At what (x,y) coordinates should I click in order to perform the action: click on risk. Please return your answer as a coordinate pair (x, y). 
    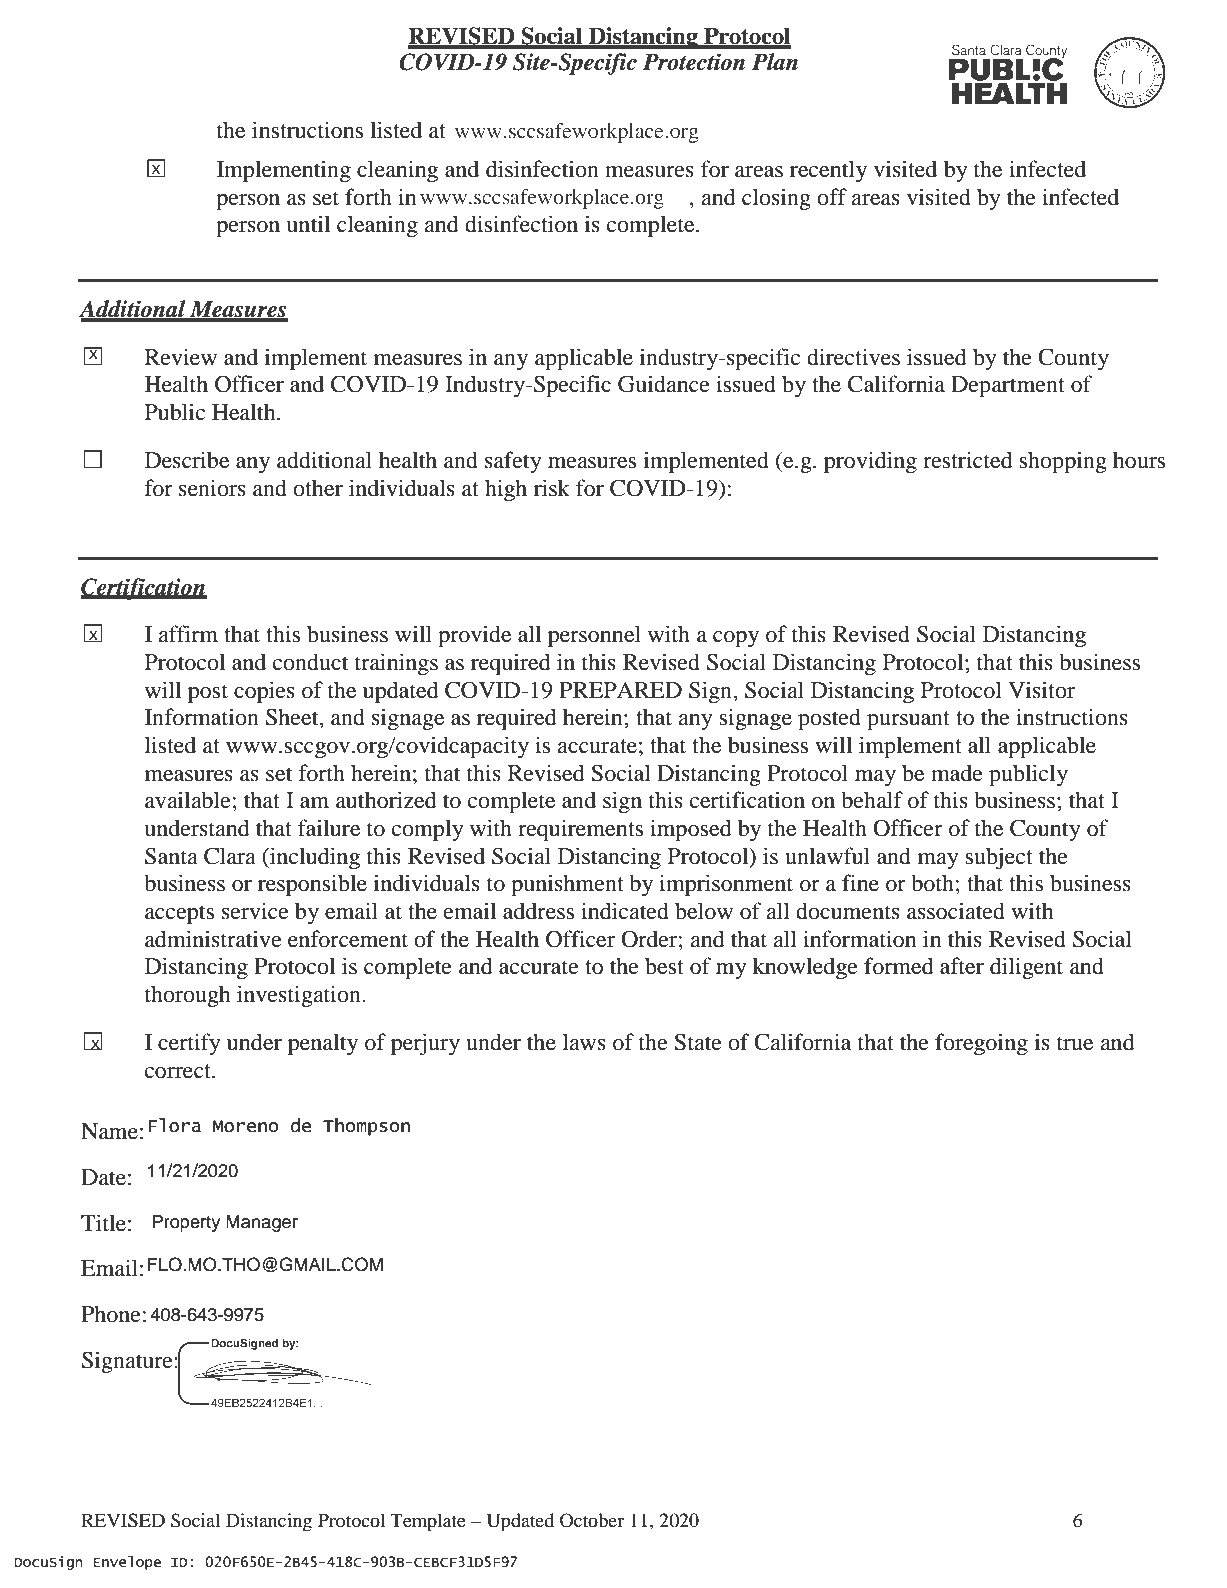
    Looking at the image, I should click on (552, 488).
